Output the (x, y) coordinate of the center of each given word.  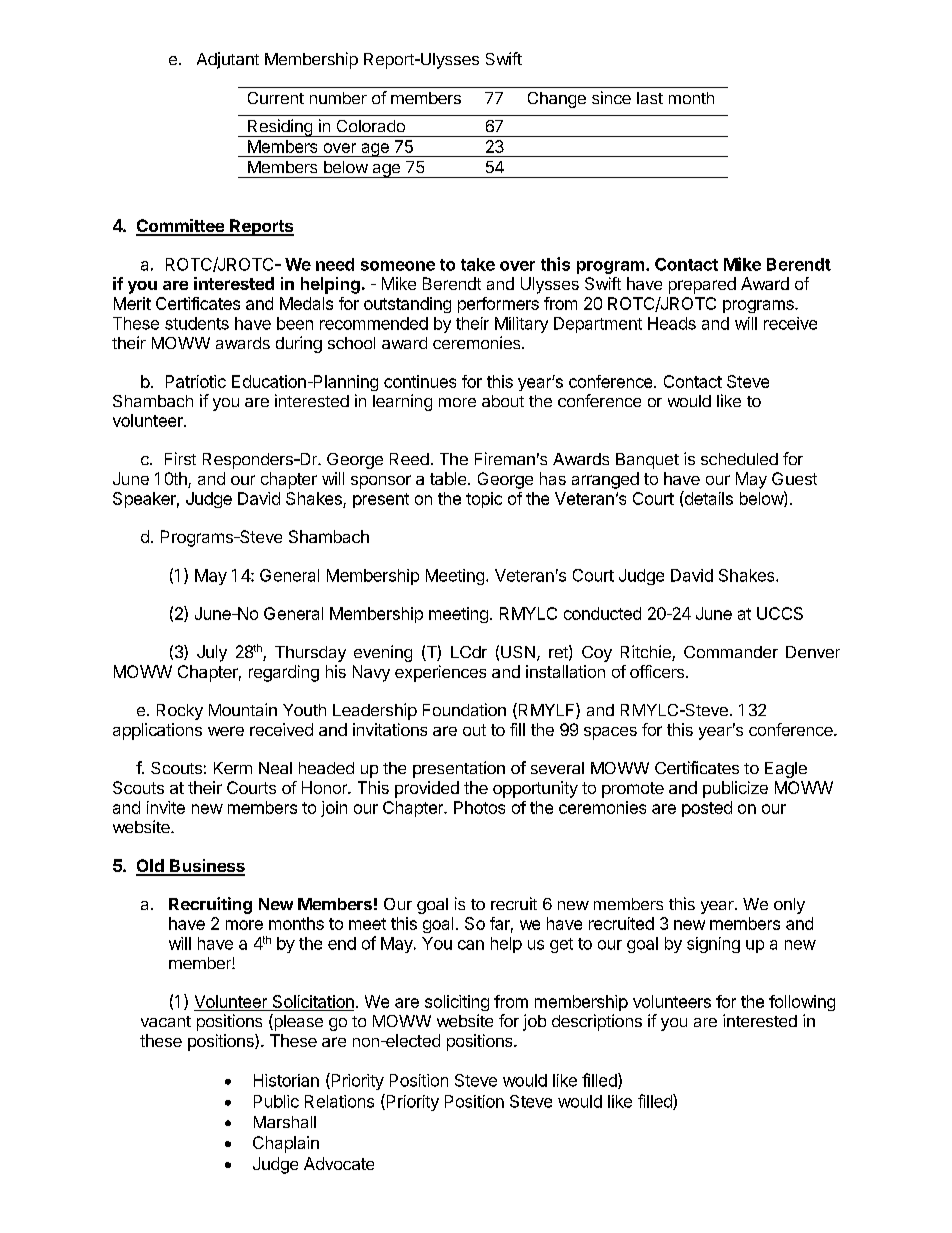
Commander (731, 652)
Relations (339, 1101)
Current (276, 98)
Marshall (285, 1122)
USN (518, 652)
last (650, 98)
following (802, 1003)
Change (557, 100)
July (212, 653)
